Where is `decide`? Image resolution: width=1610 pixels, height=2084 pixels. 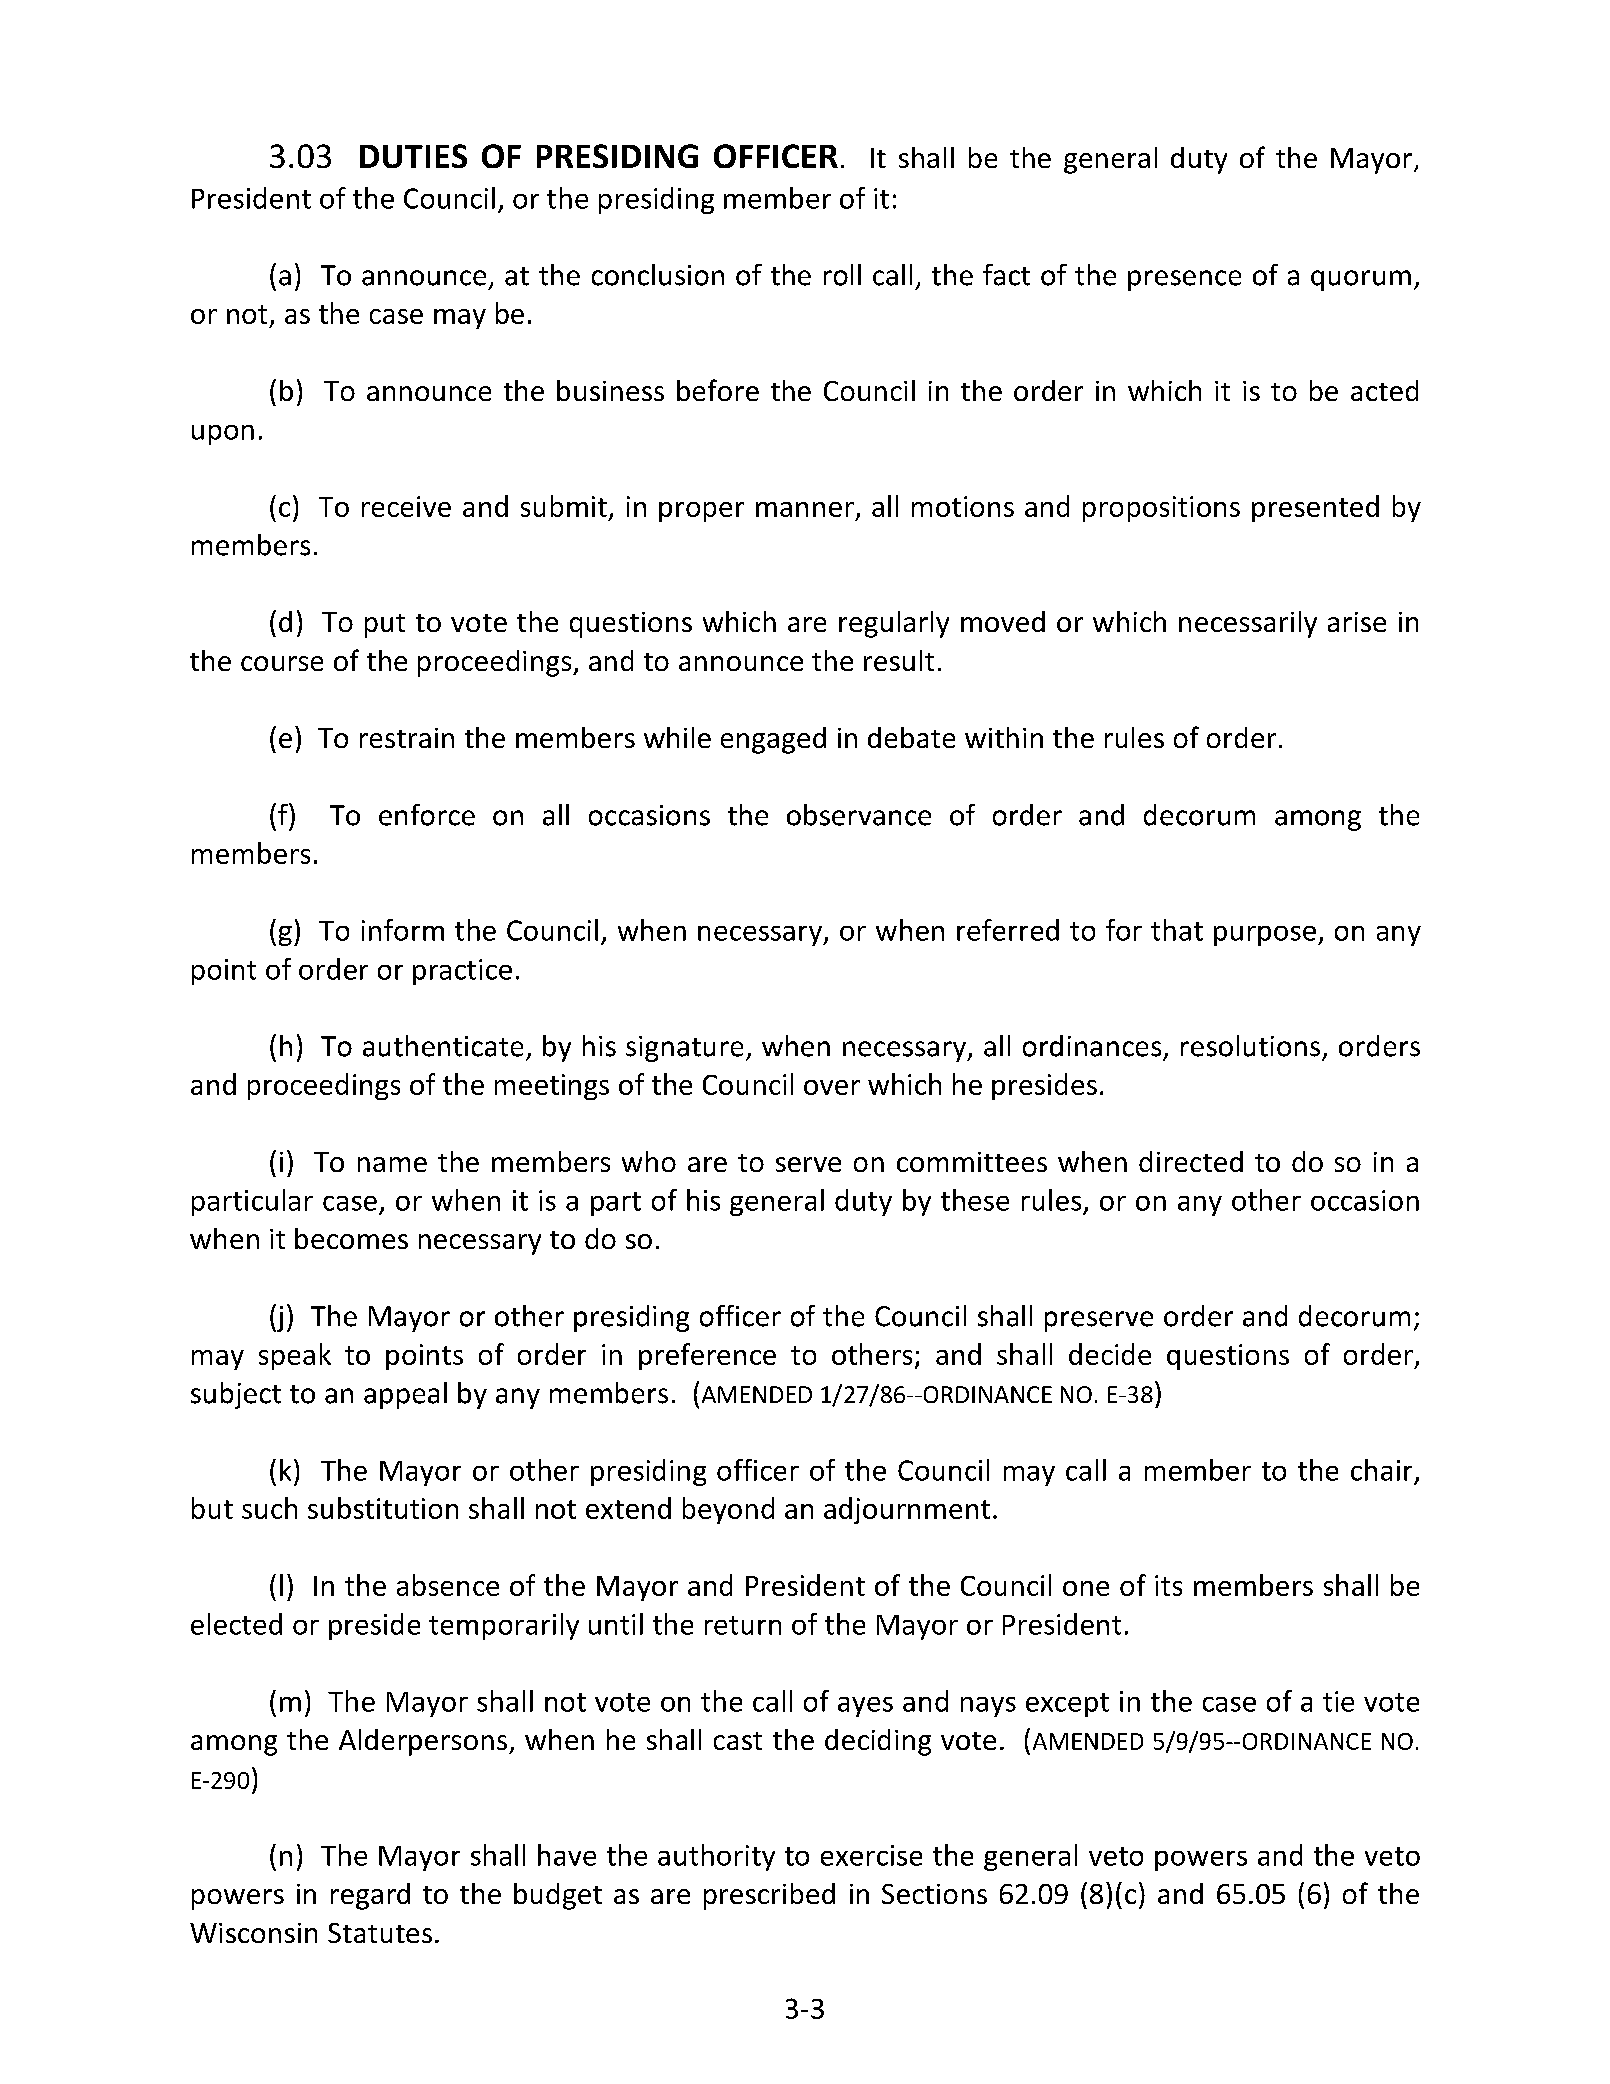 decide is located at coordinates (1110, 1354).
